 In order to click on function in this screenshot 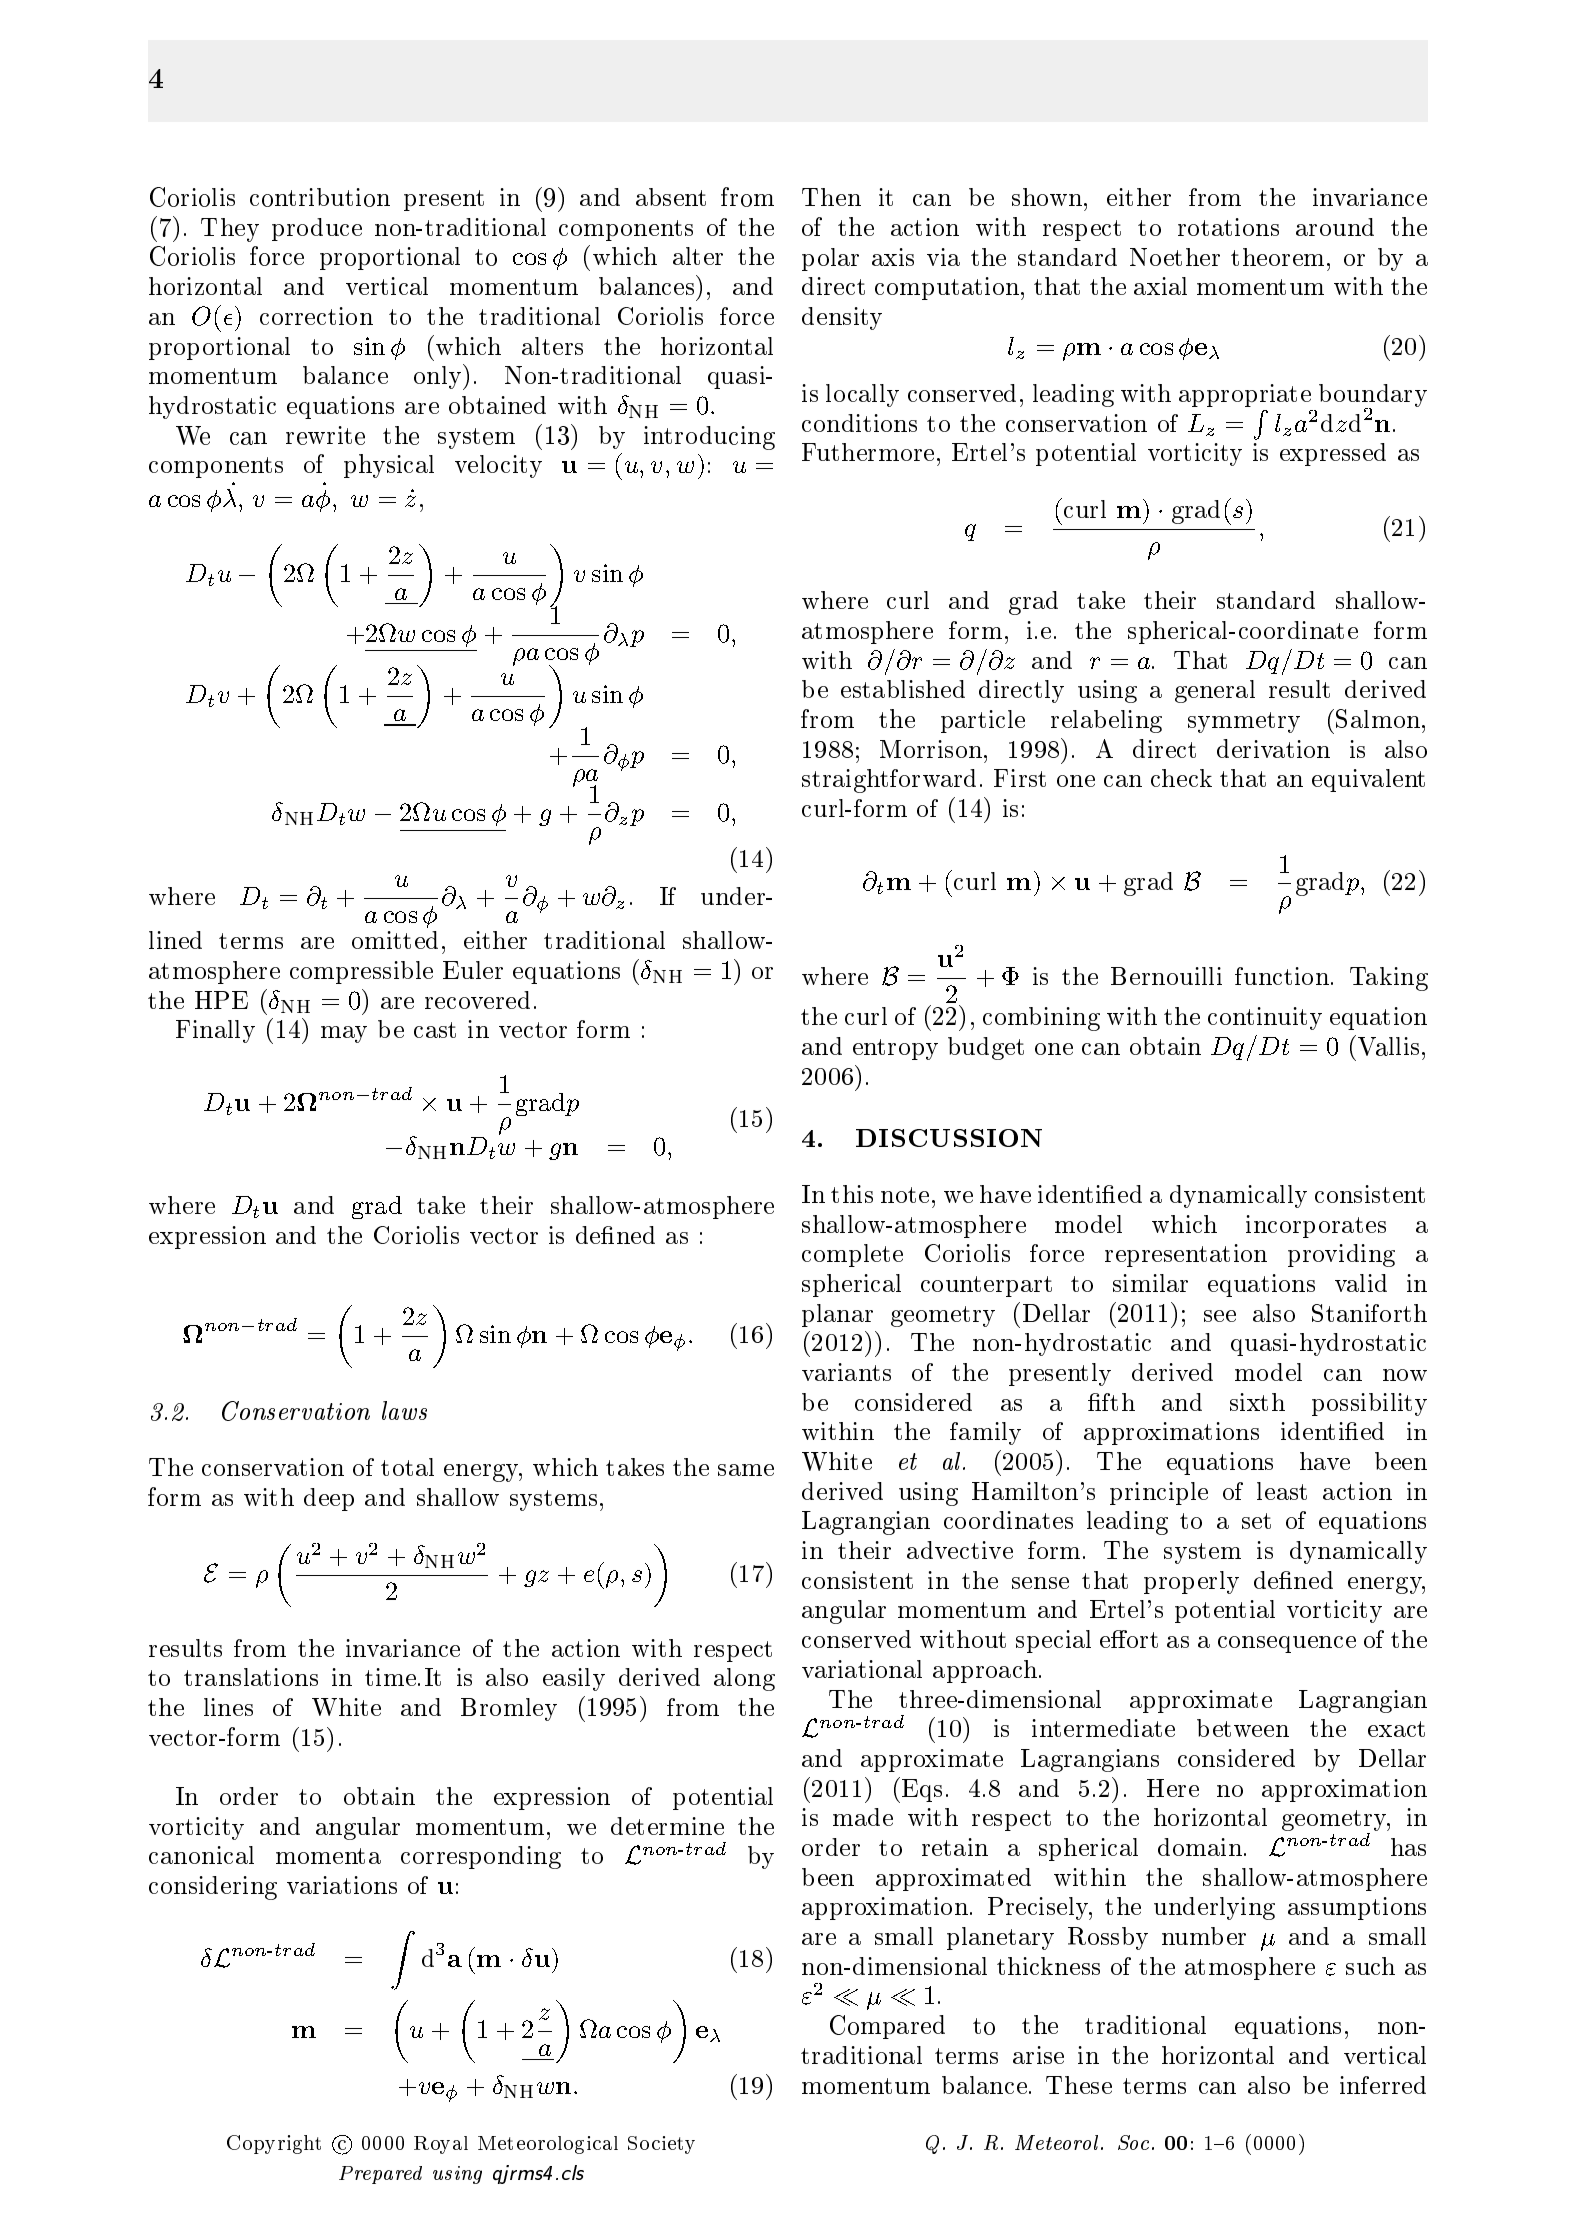, I will do `click(1282, 976)`.
